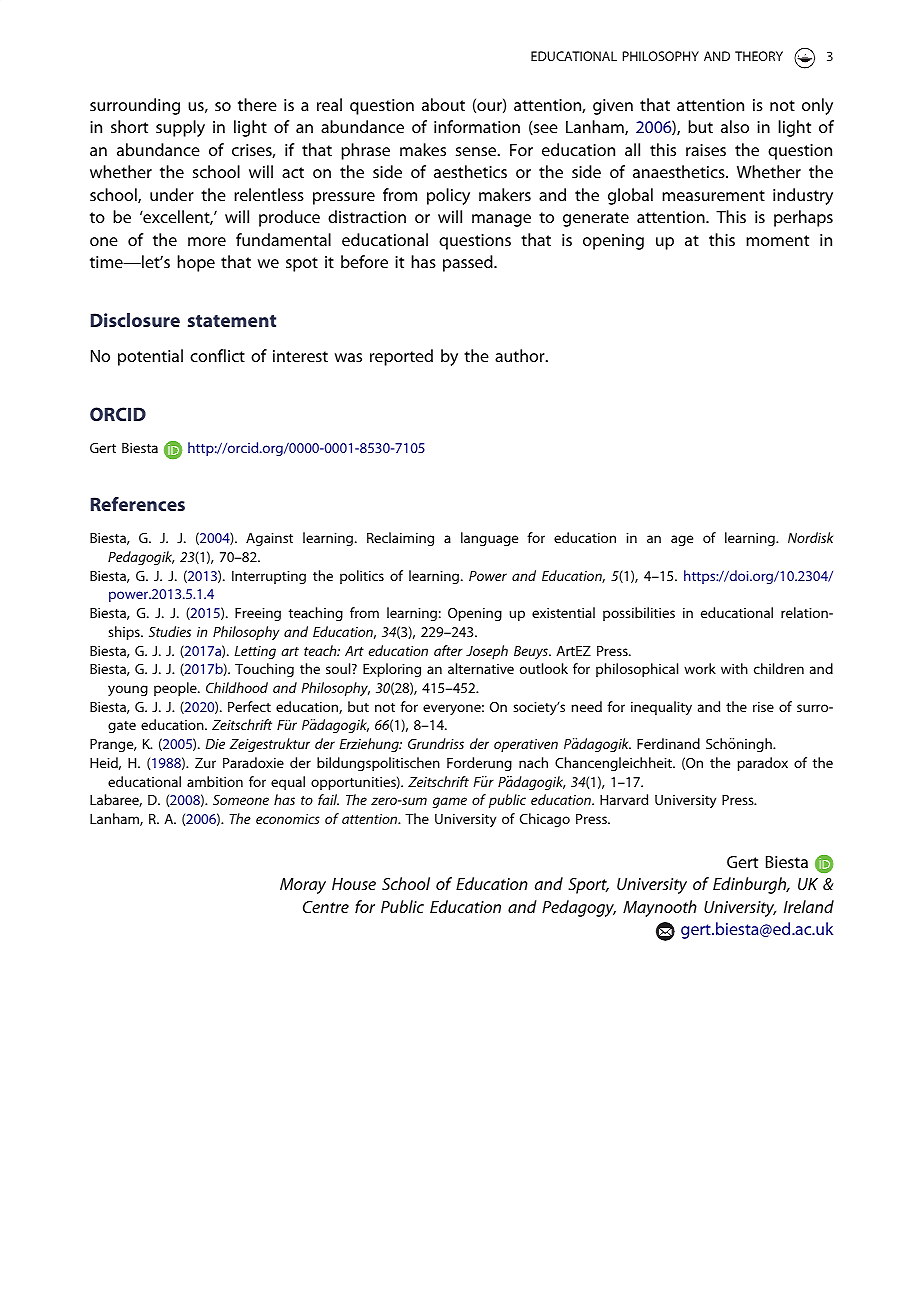 The image size is (923, 1316). Describe the element at coordinates (777, 240) in the image. I see `moment` at that location.
